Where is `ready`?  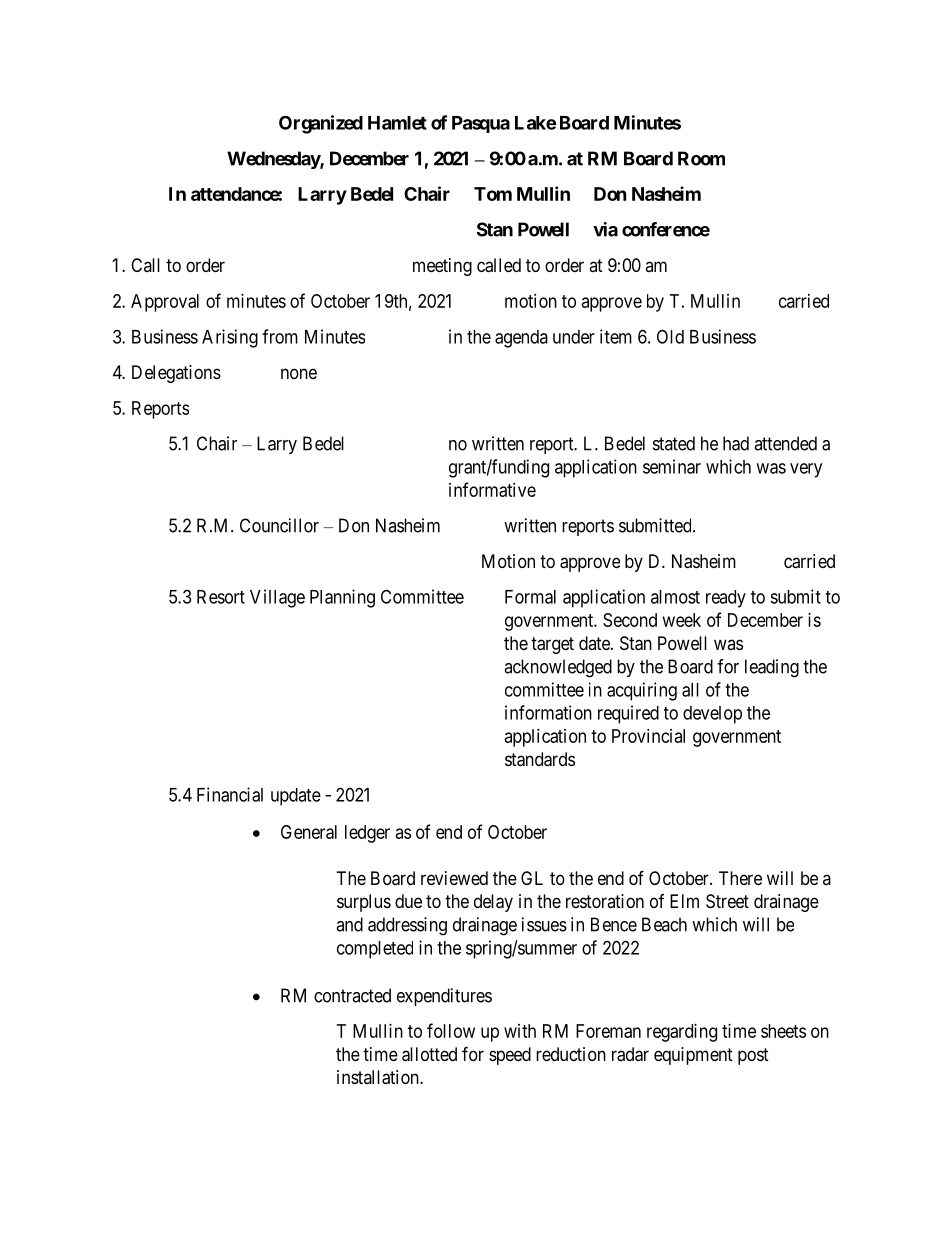 ready is located at coordinates (726, 599).
